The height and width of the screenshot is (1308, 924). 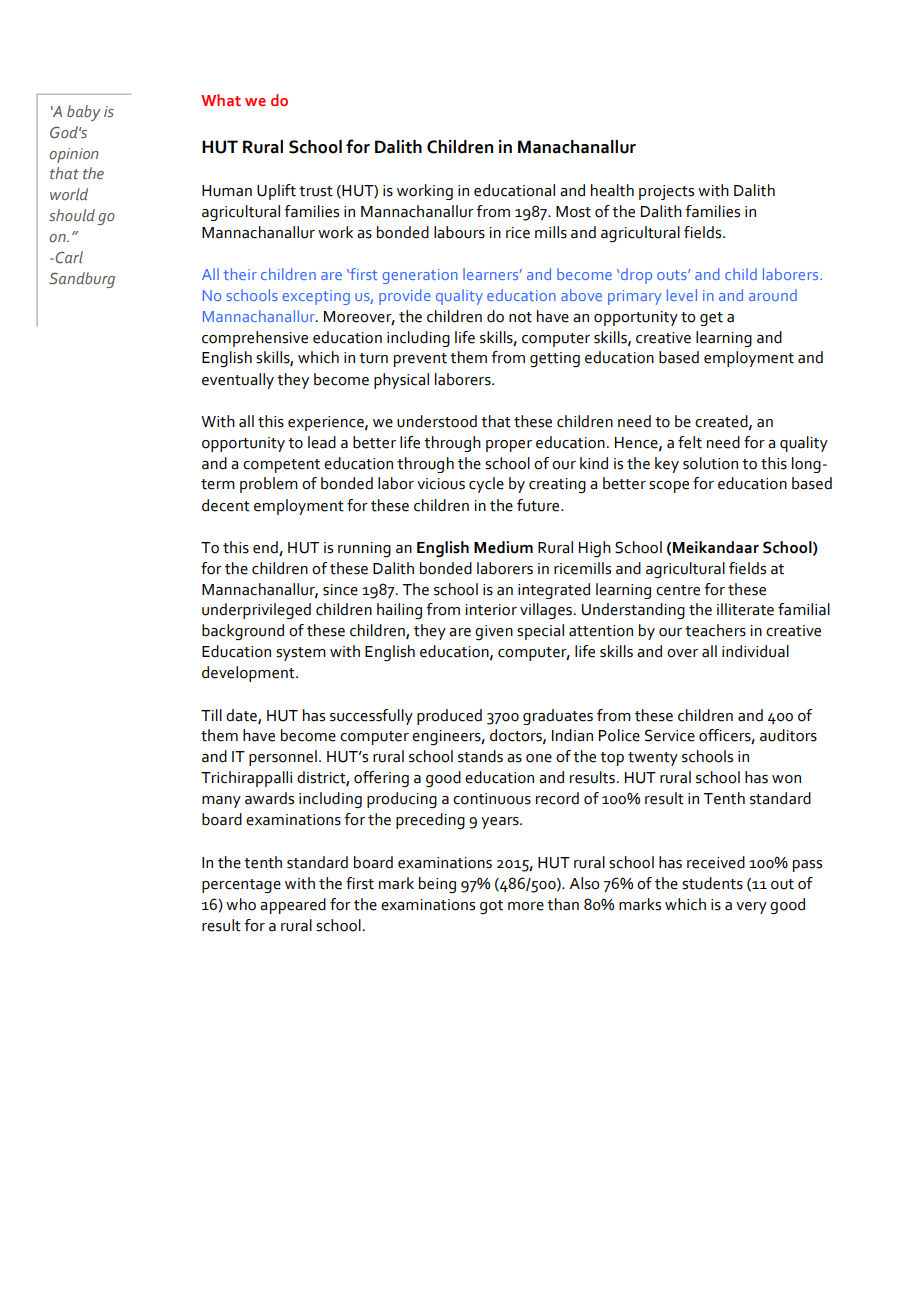 I want to click on felt, so click(x=690, y=442).
